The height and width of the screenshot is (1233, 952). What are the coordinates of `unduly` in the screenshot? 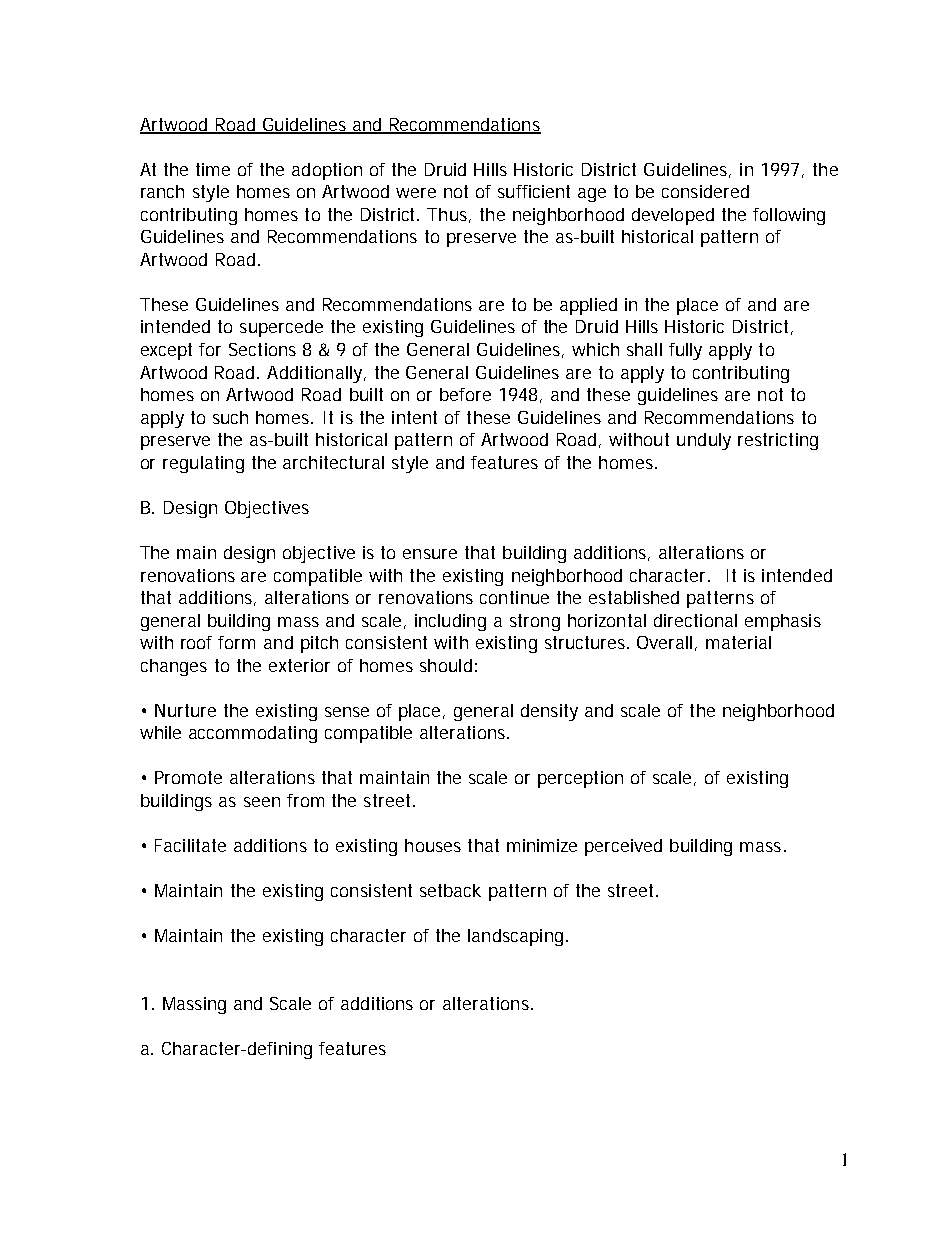 It's located at (704, 441).
